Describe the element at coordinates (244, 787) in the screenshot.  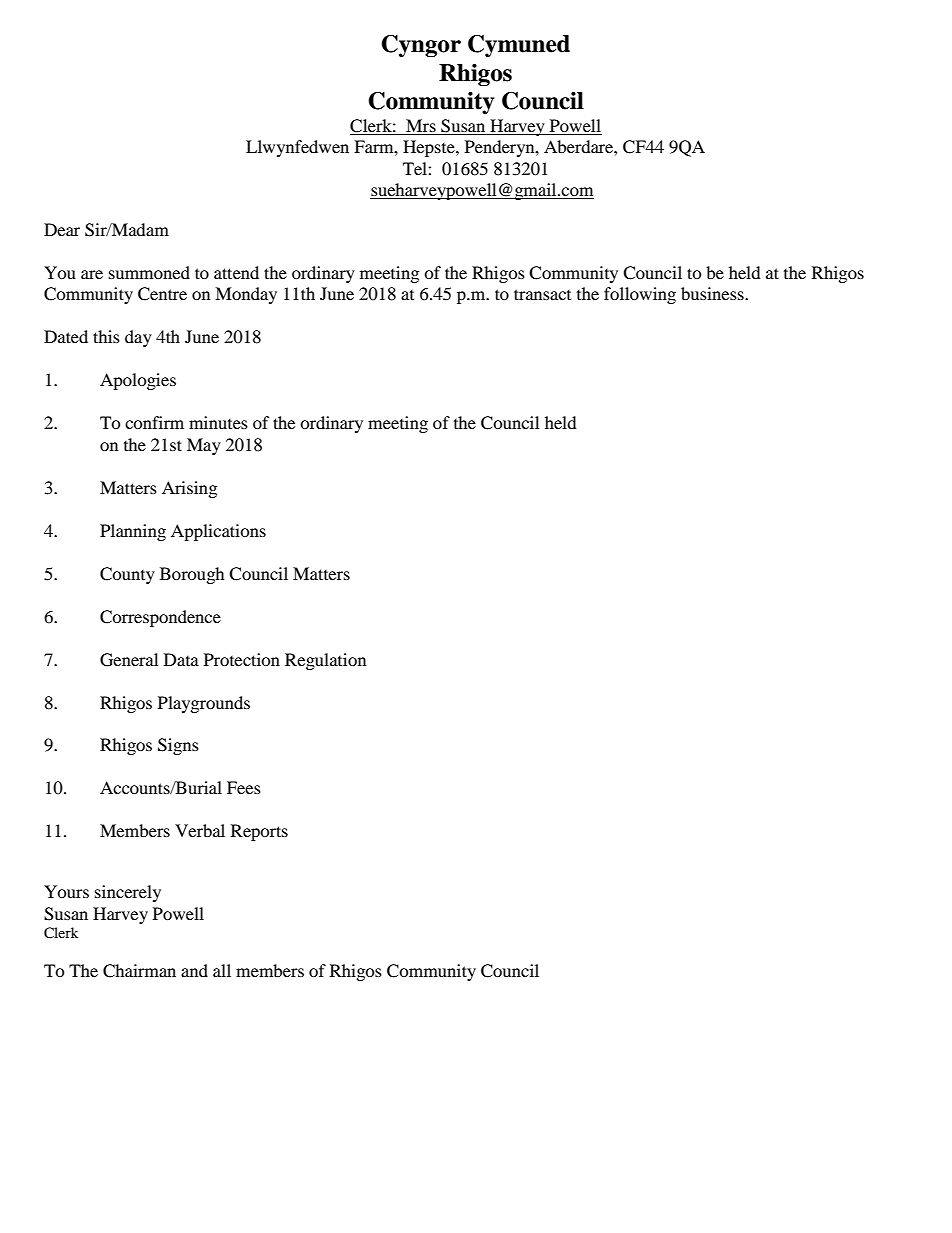
I see `Fees` at that location.
